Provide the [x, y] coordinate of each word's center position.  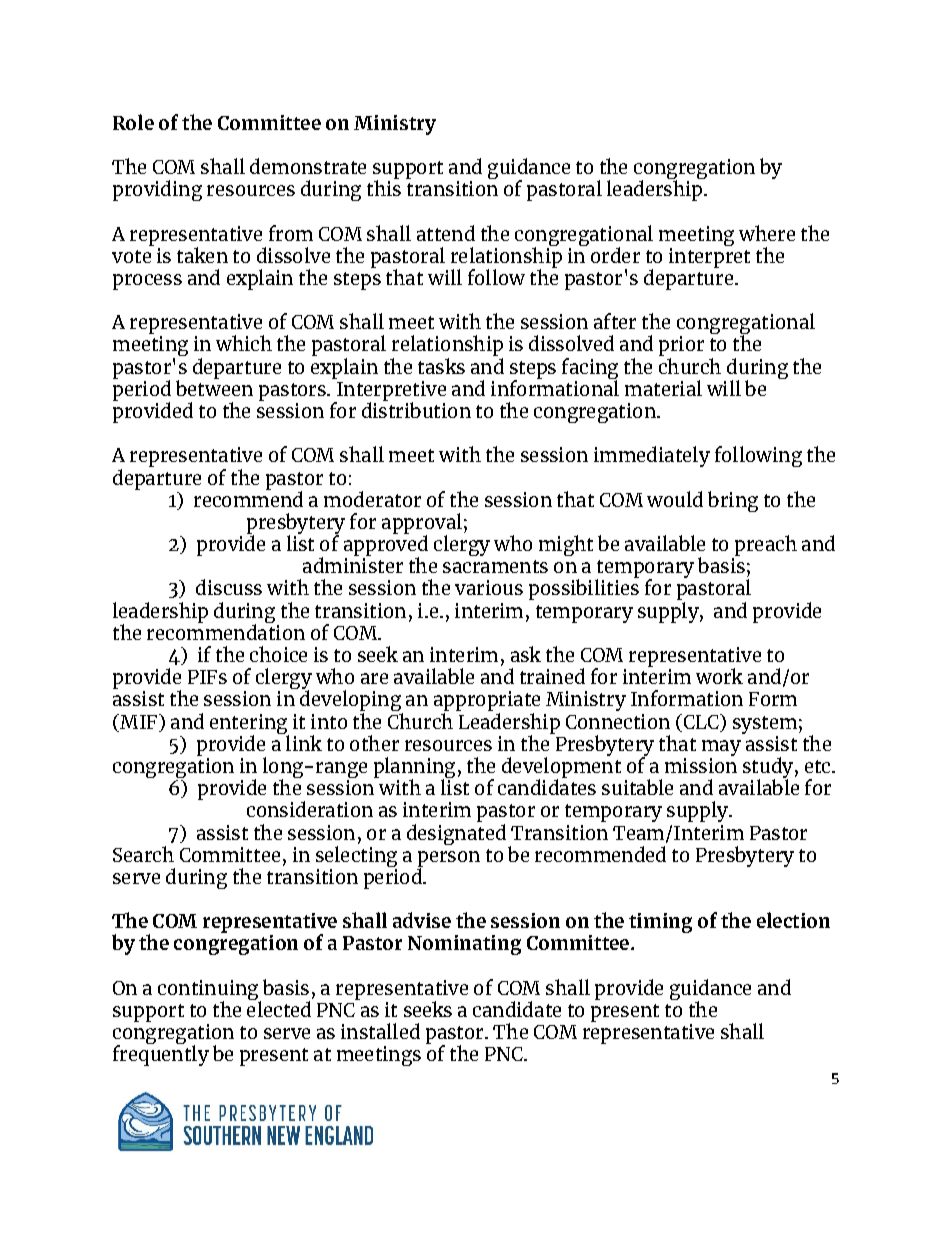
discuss [229, 587]
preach [766, 545]
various [489, 587]
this [384, 187]
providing [157, 190]
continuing [209, 991]
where [767, 233]
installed [380, 1031]
